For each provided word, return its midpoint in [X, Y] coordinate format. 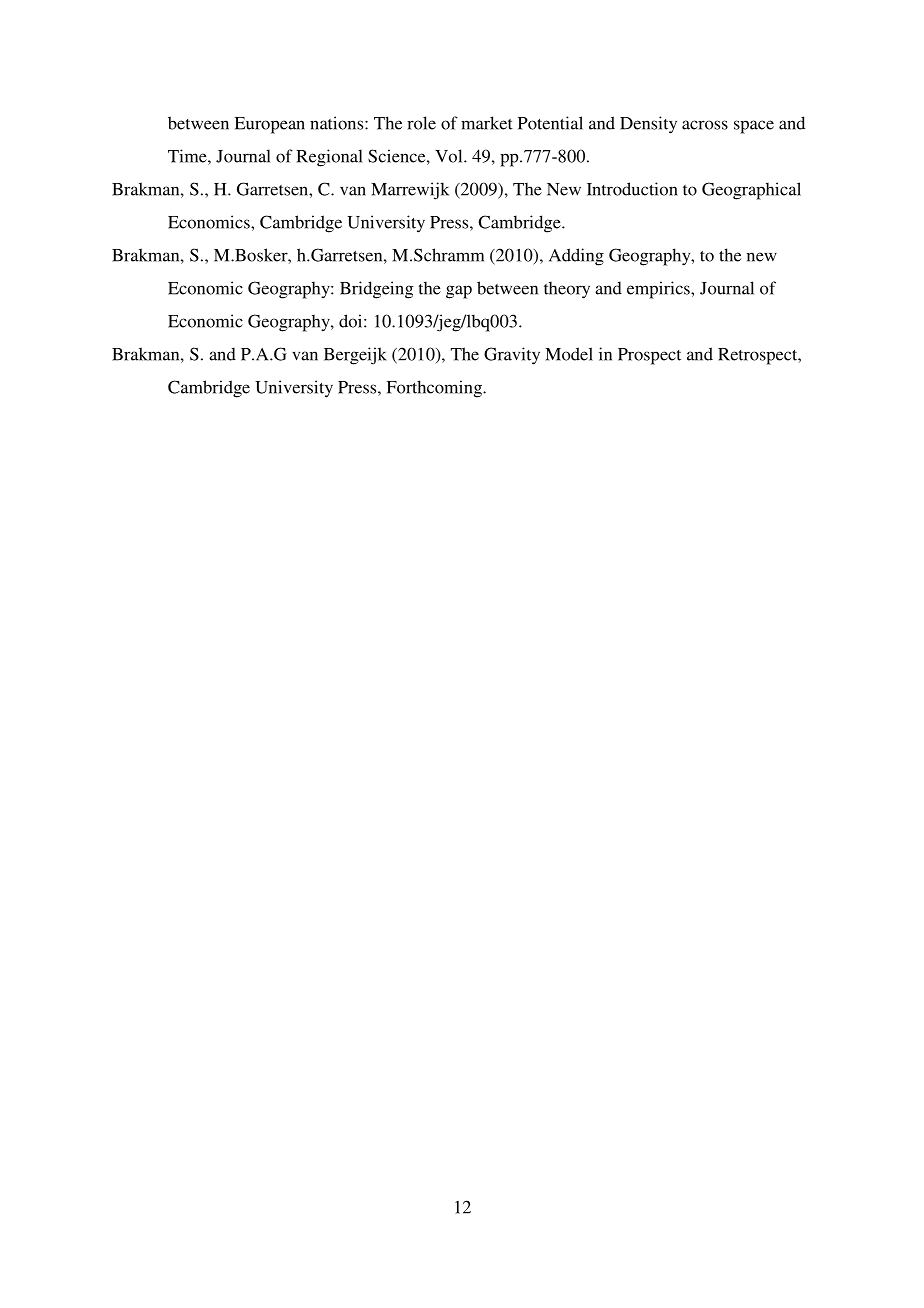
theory [567, 290]
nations [338, 123]
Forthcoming [435, 389]
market [487, 123]
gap [459, 292]
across [705, 125]
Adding [576, 257]
